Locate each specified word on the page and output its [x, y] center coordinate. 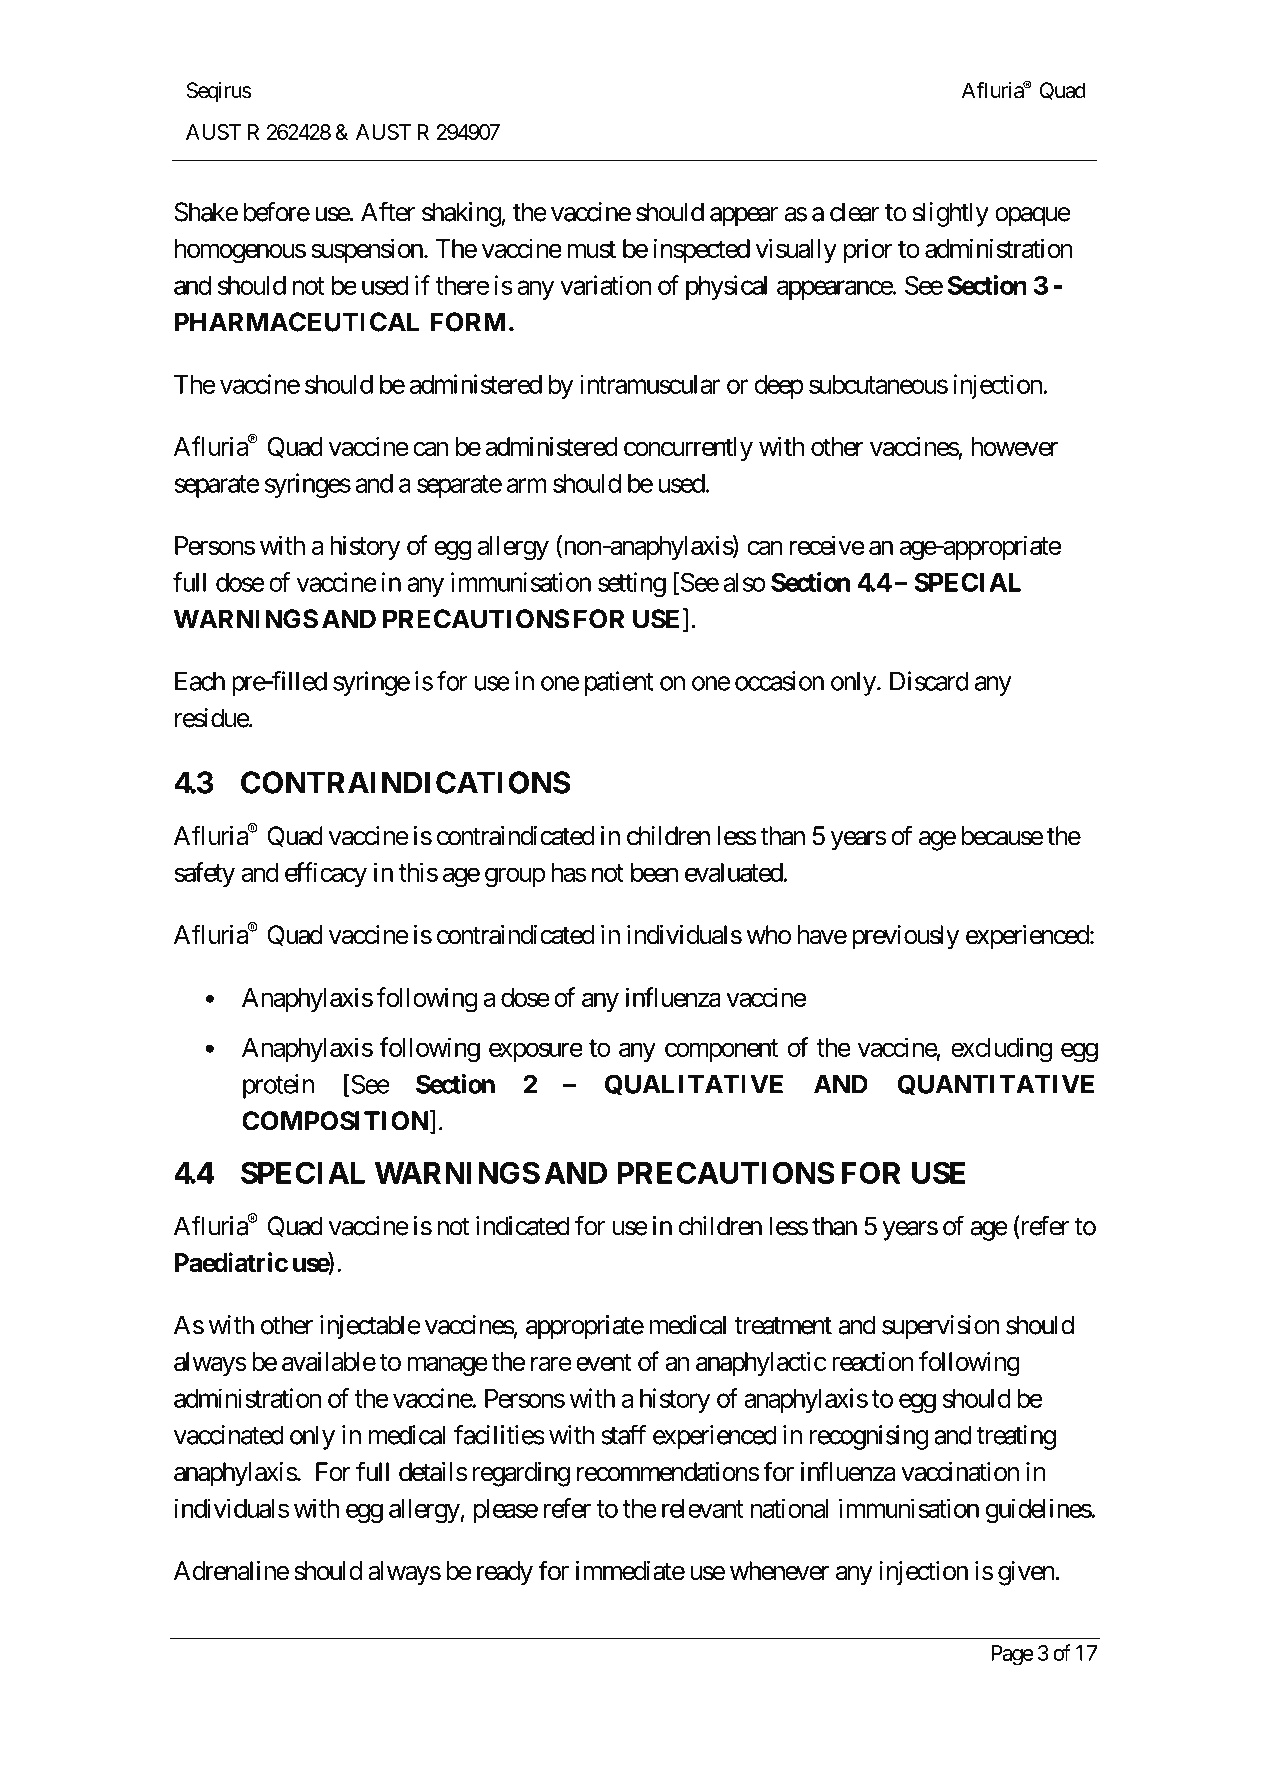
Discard [929, 681]
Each [200, 681]
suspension [367, 250]
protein [278, 1086]
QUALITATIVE [694, 1084]
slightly [951, 214]
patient [619, 683]
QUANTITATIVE [996, 1084]
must [591, 249]
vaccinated [229, 1435]
